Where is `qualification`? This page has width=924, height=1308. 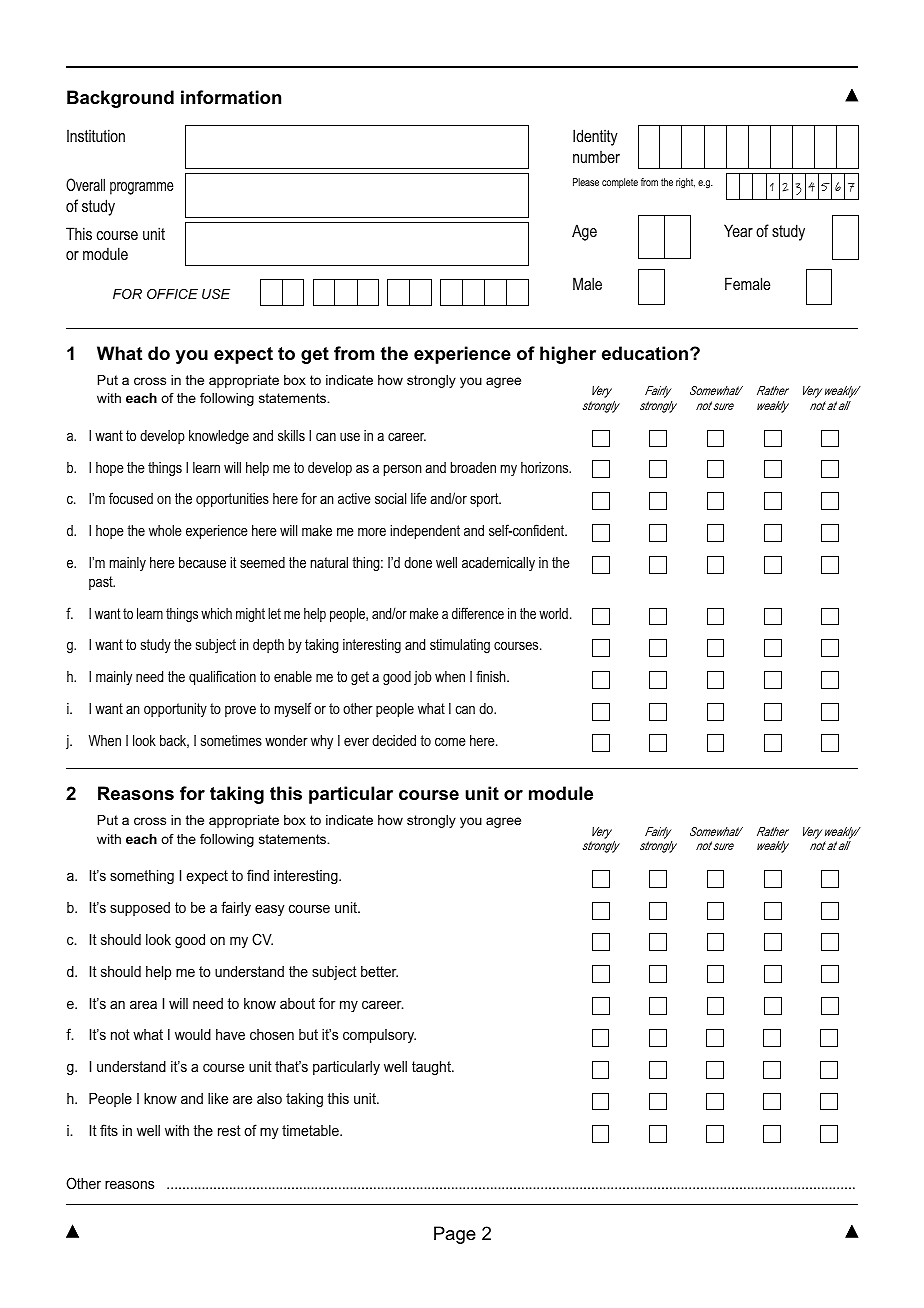 qualification is located at coordinates (222, 677).
